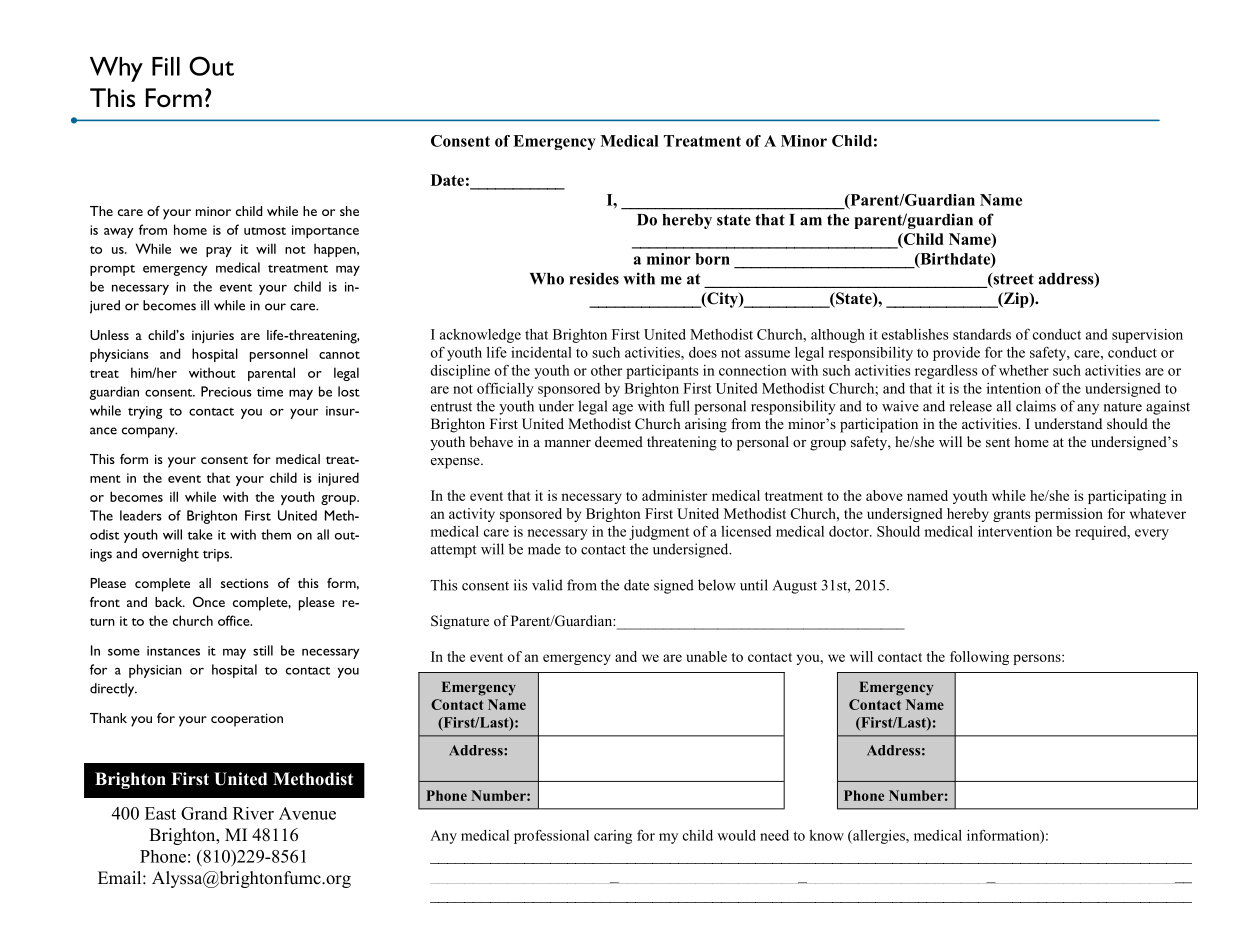  I want to click on born, so click(712, 259).
